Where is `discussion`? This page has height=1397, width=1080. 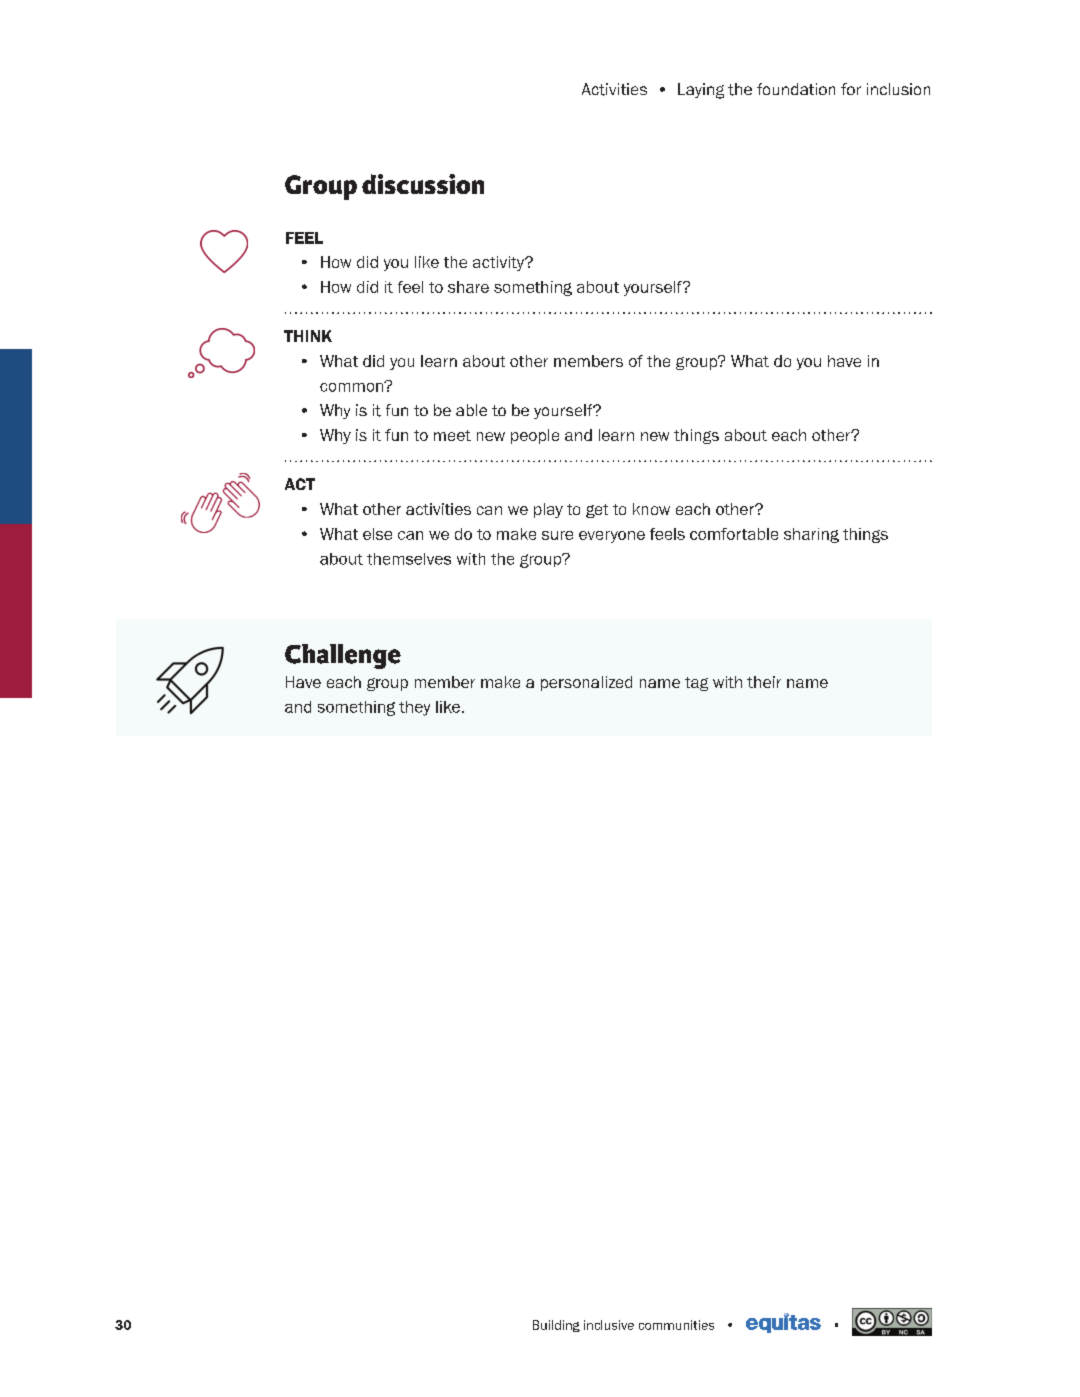 discussion is located at coordinates (423, 184).
